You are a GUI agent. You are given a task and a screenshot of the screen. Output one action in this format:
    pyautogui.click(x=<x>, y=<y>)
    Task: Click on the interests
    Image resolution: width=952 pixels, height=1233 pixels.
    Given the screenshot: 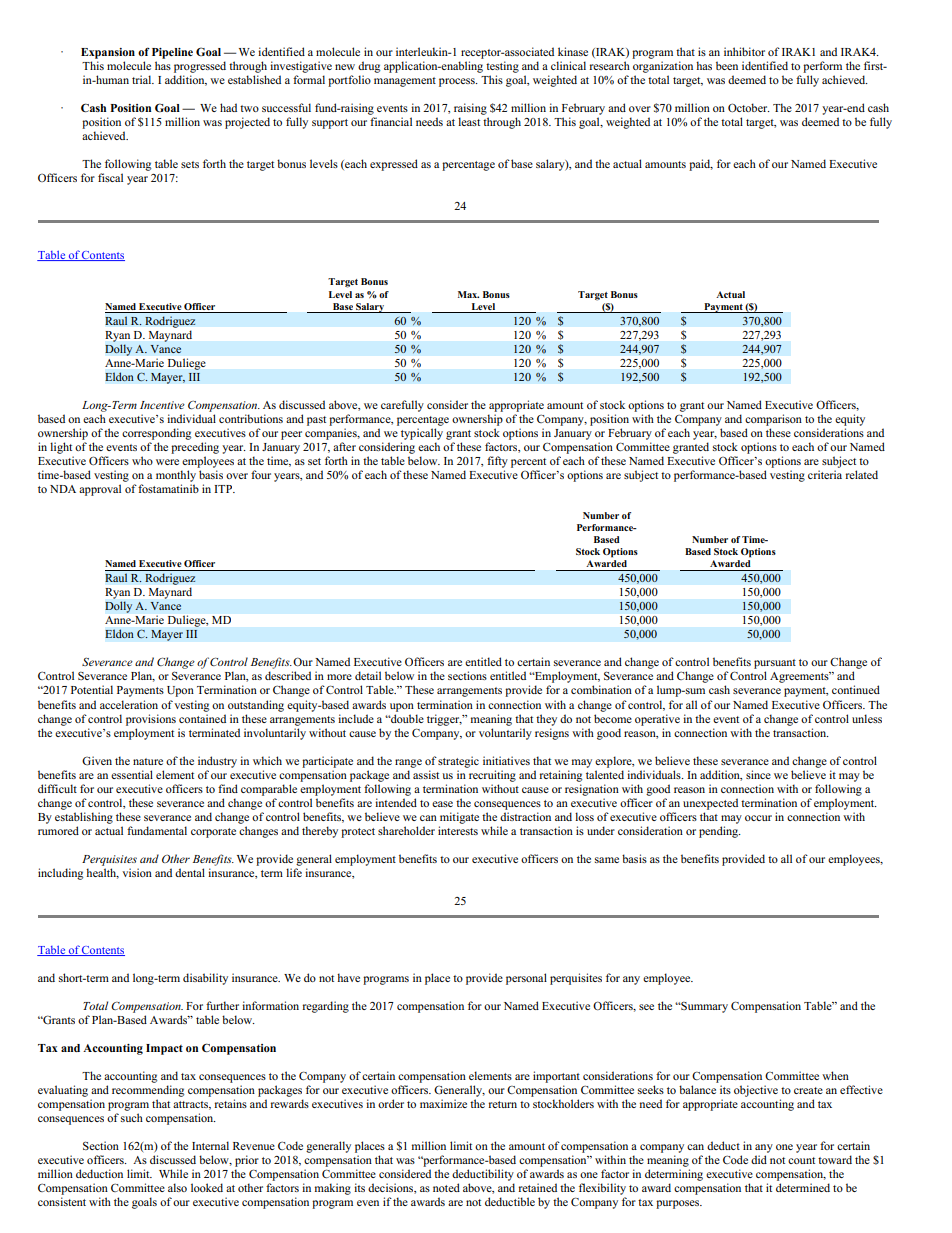 What is the action you would take?
    pyautogui.click(x=458, y=830)
